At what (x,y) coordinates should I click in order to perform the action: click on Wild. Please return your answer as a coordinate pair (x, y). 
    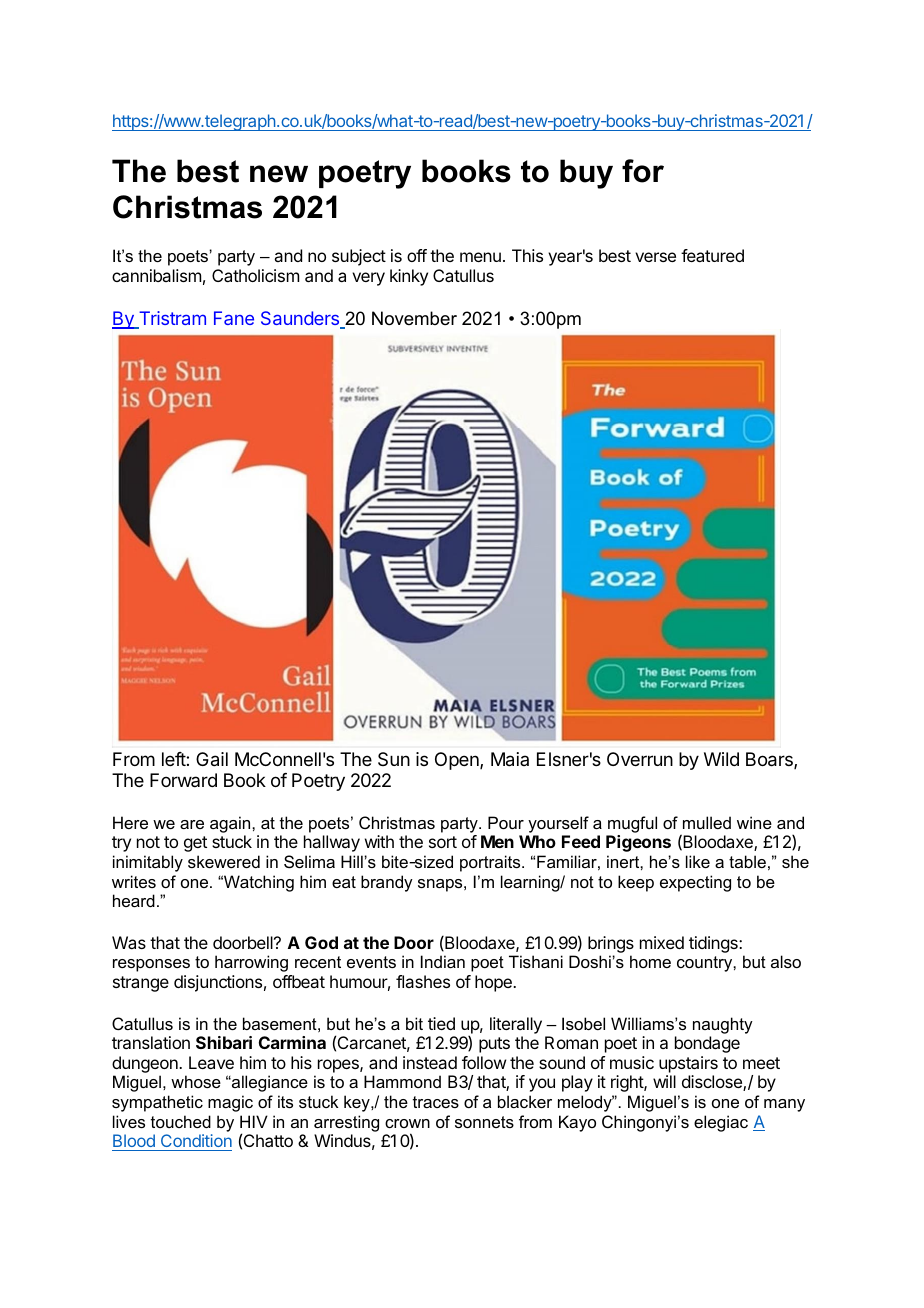
    Looking at the image, I should click on (721, 759).
